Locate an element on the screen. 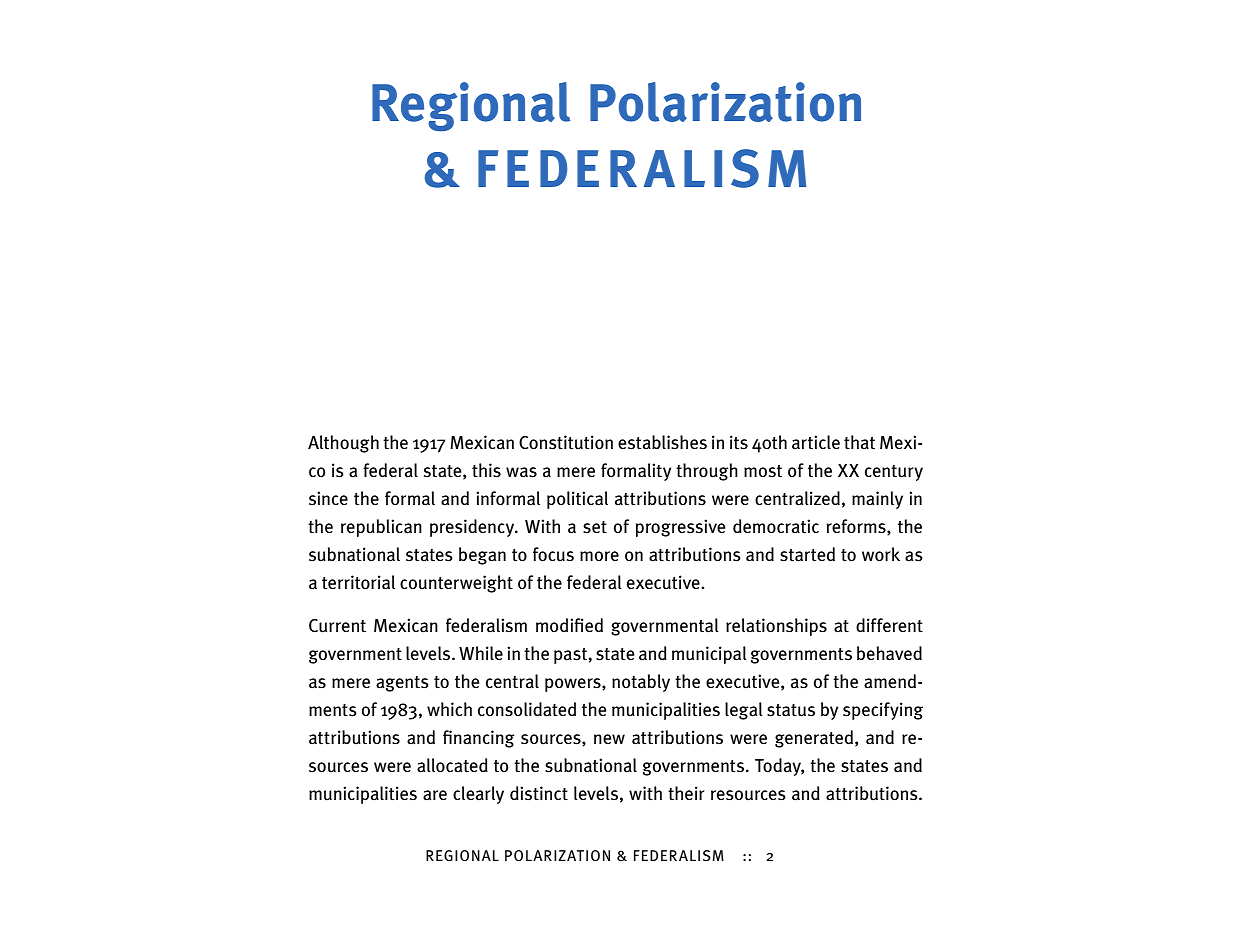 This screenshot has width=1233, height=952. article is located at coordinates (816, 442).
